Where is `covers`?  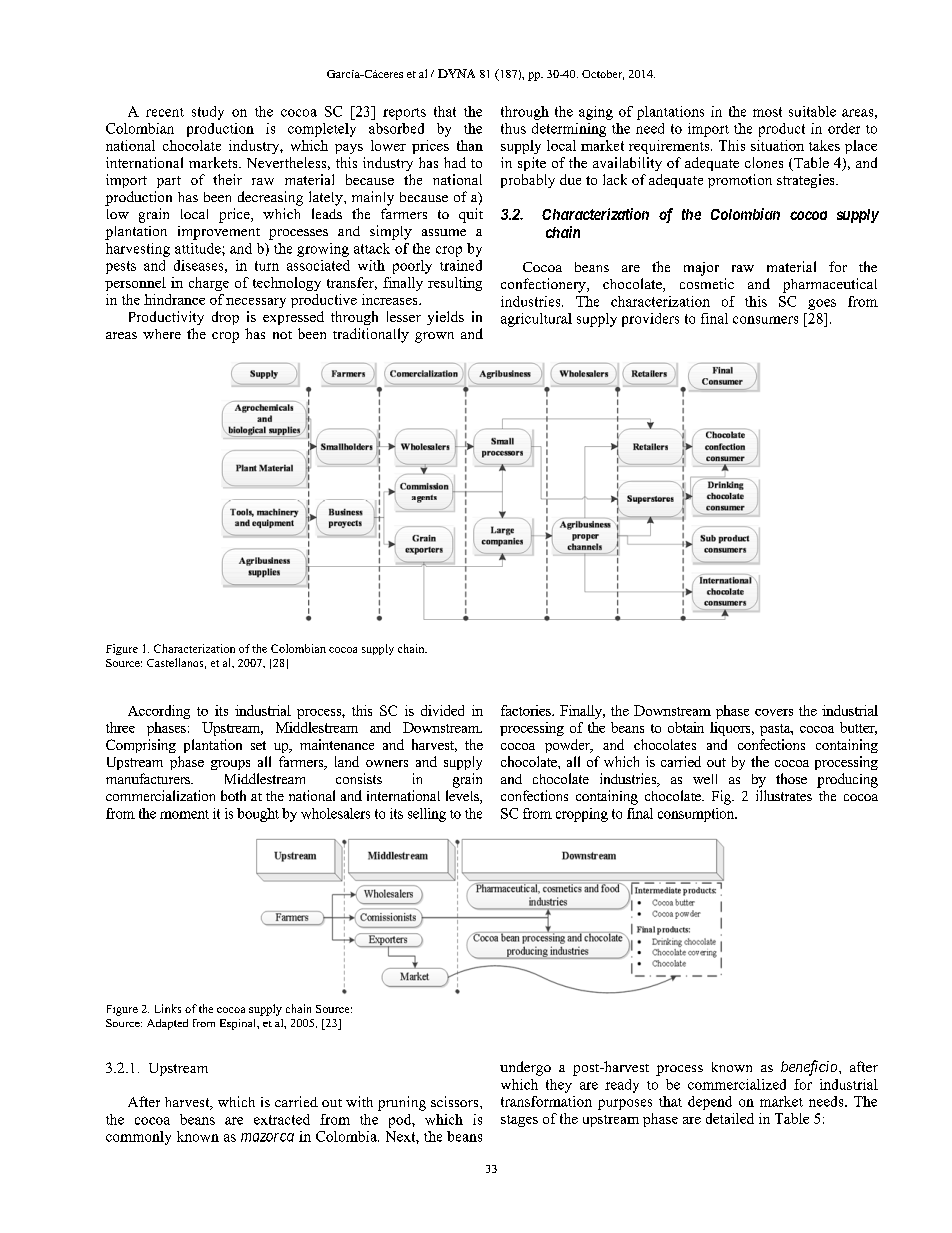
covers is located at coordinates (774, 712).
